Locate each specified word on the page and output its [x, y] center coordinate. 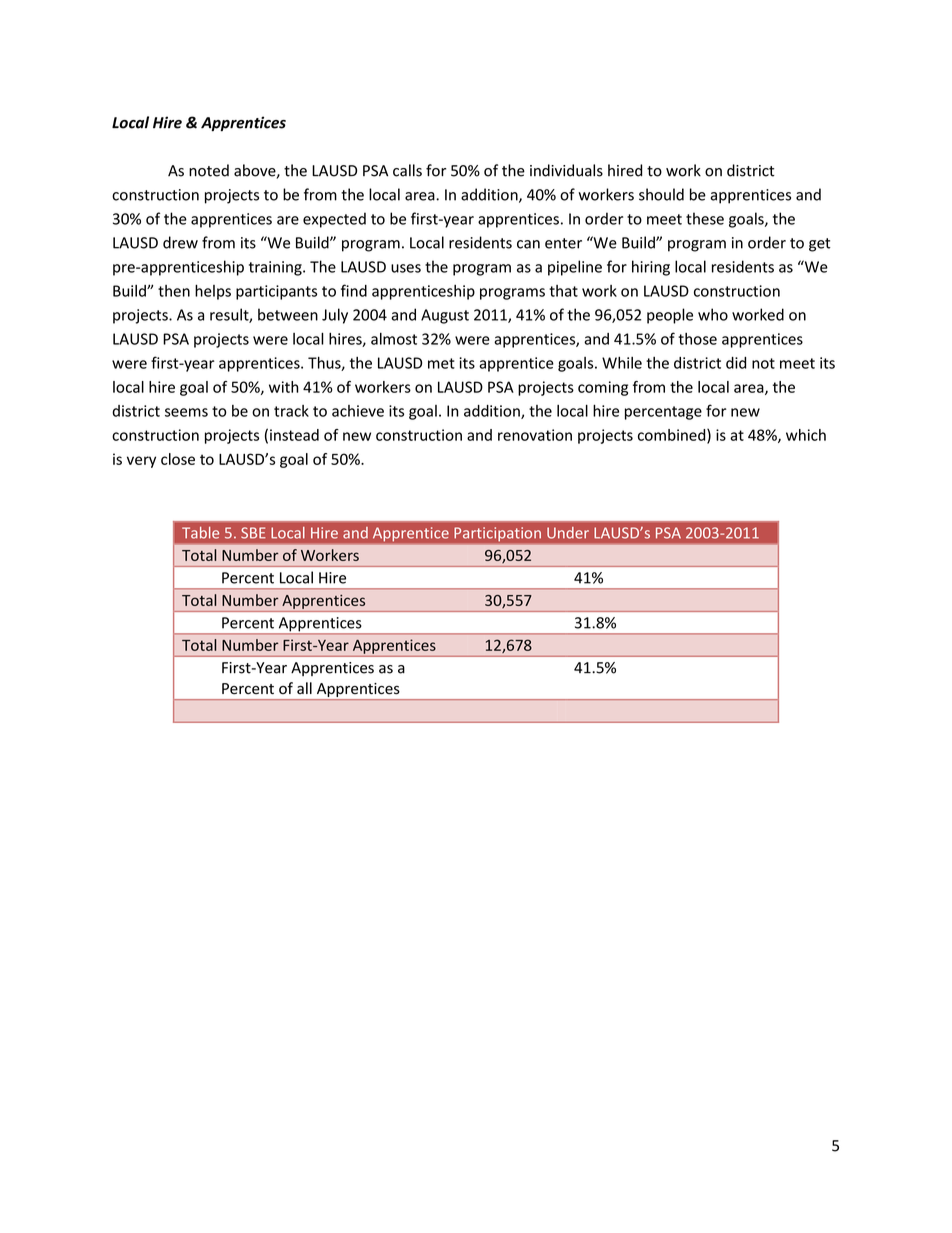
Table [200, 533]
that [563, 291]
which [806, 435]
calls [407, 170]
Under [568, 533]
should [661, 194]
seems [186, 412]
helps [213, 292]
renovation [535, 435]
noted [209, 170]
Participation [498, 534]
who [713, 314]
